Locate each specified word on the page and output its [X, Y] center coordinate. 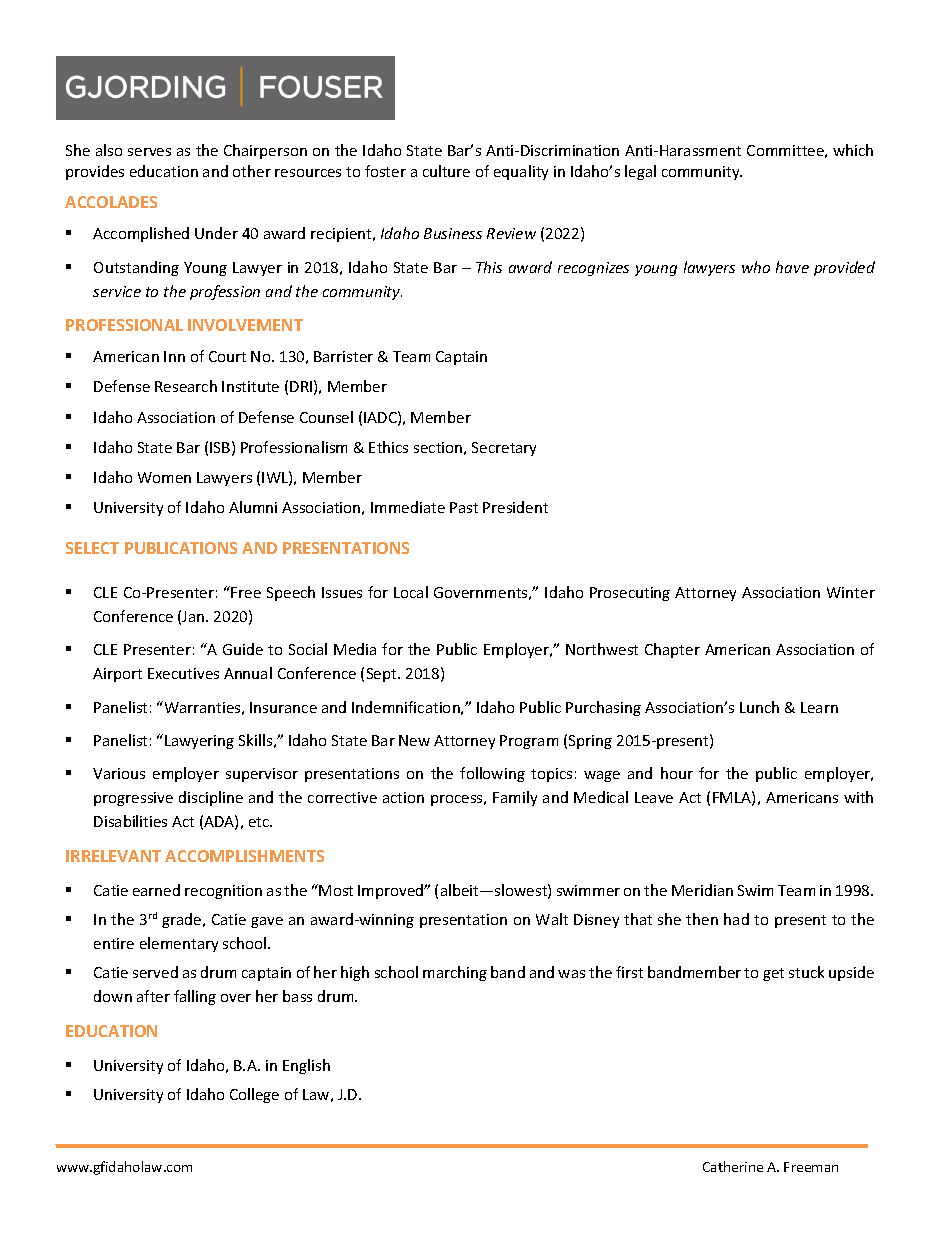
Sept [383, 675]
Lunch [759, 707]
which [853, 150]
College [254, 1095]
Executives [183, 673]
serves [149, 152]
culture [446, 171]
